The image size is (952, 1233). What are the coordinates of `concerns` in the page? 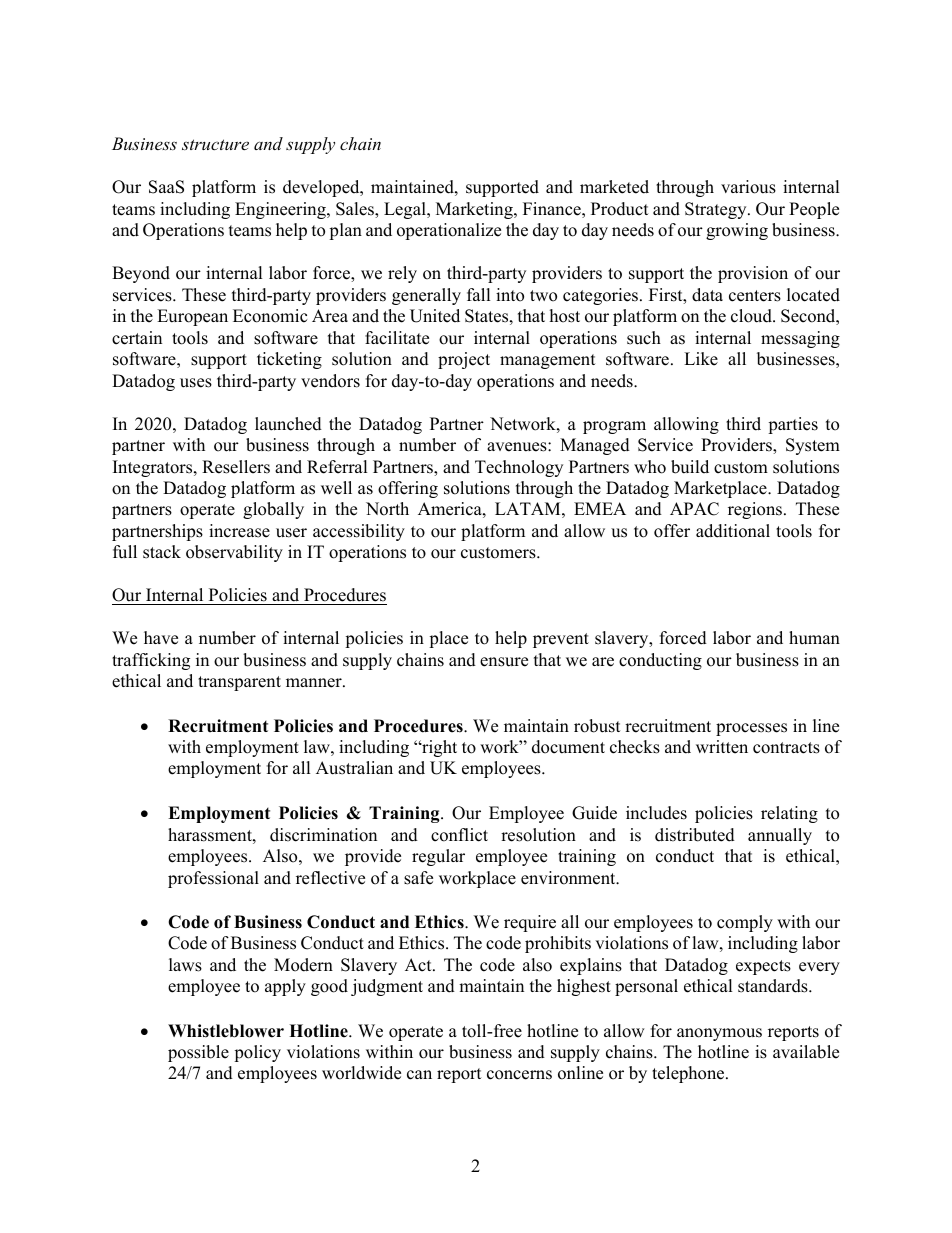 It's located at (519, 1075).
